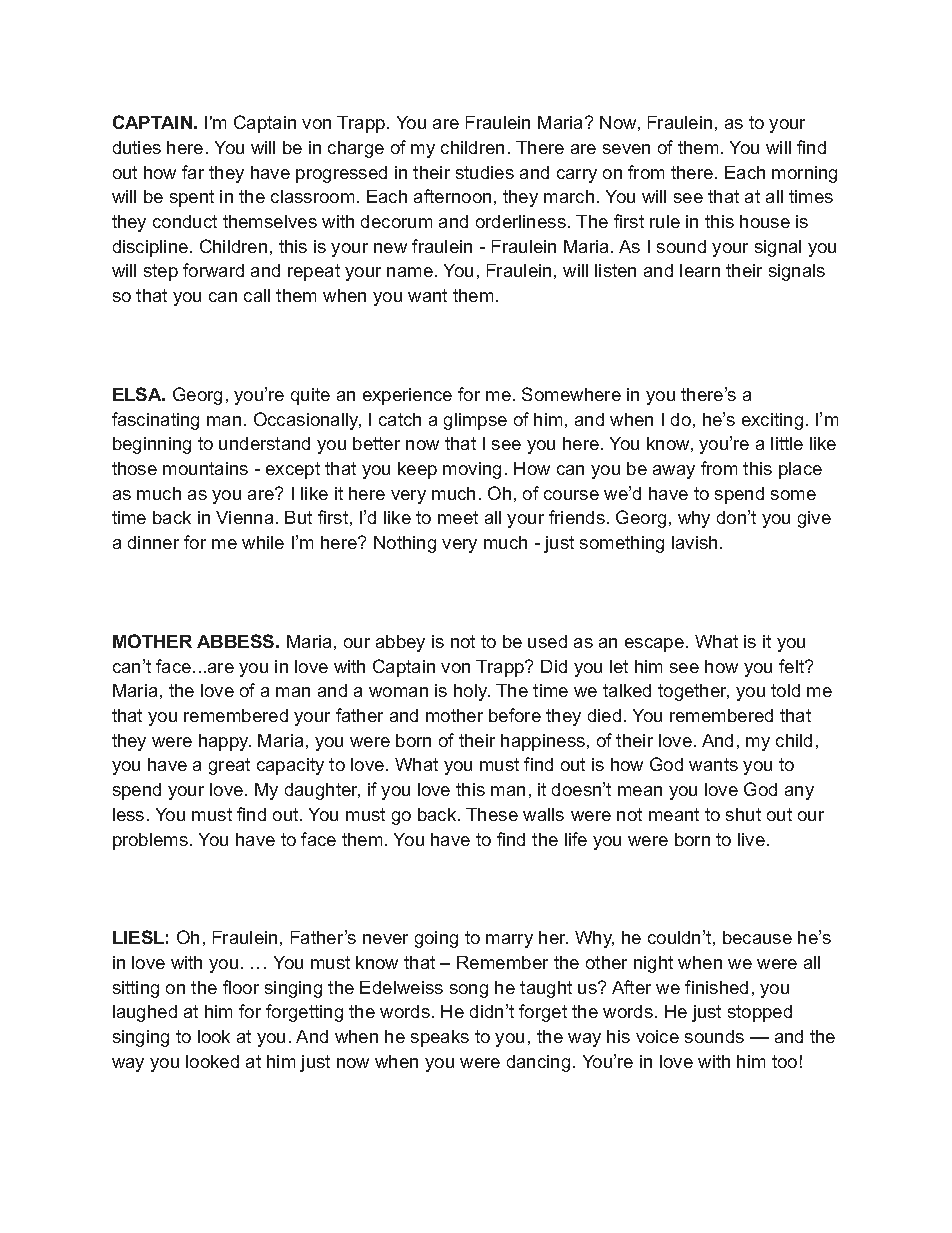 The width and height of the image is (952, 1233). Describe the element at coordinates (772, 421) in the image. I see `exciting` at that location.
